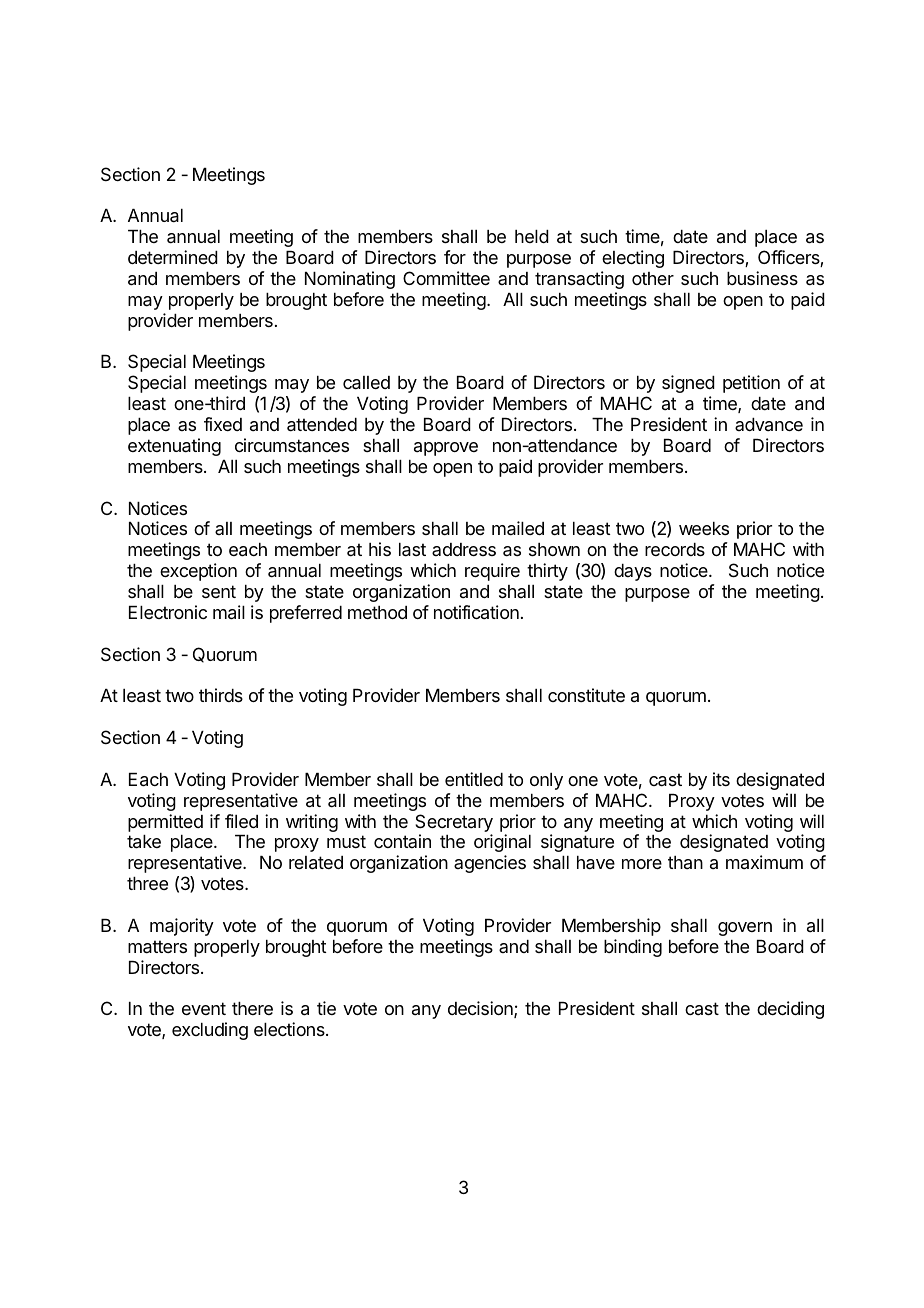 The width and height of the image is (924, 1308). I want to click on Electronic, so click(168, 612).
